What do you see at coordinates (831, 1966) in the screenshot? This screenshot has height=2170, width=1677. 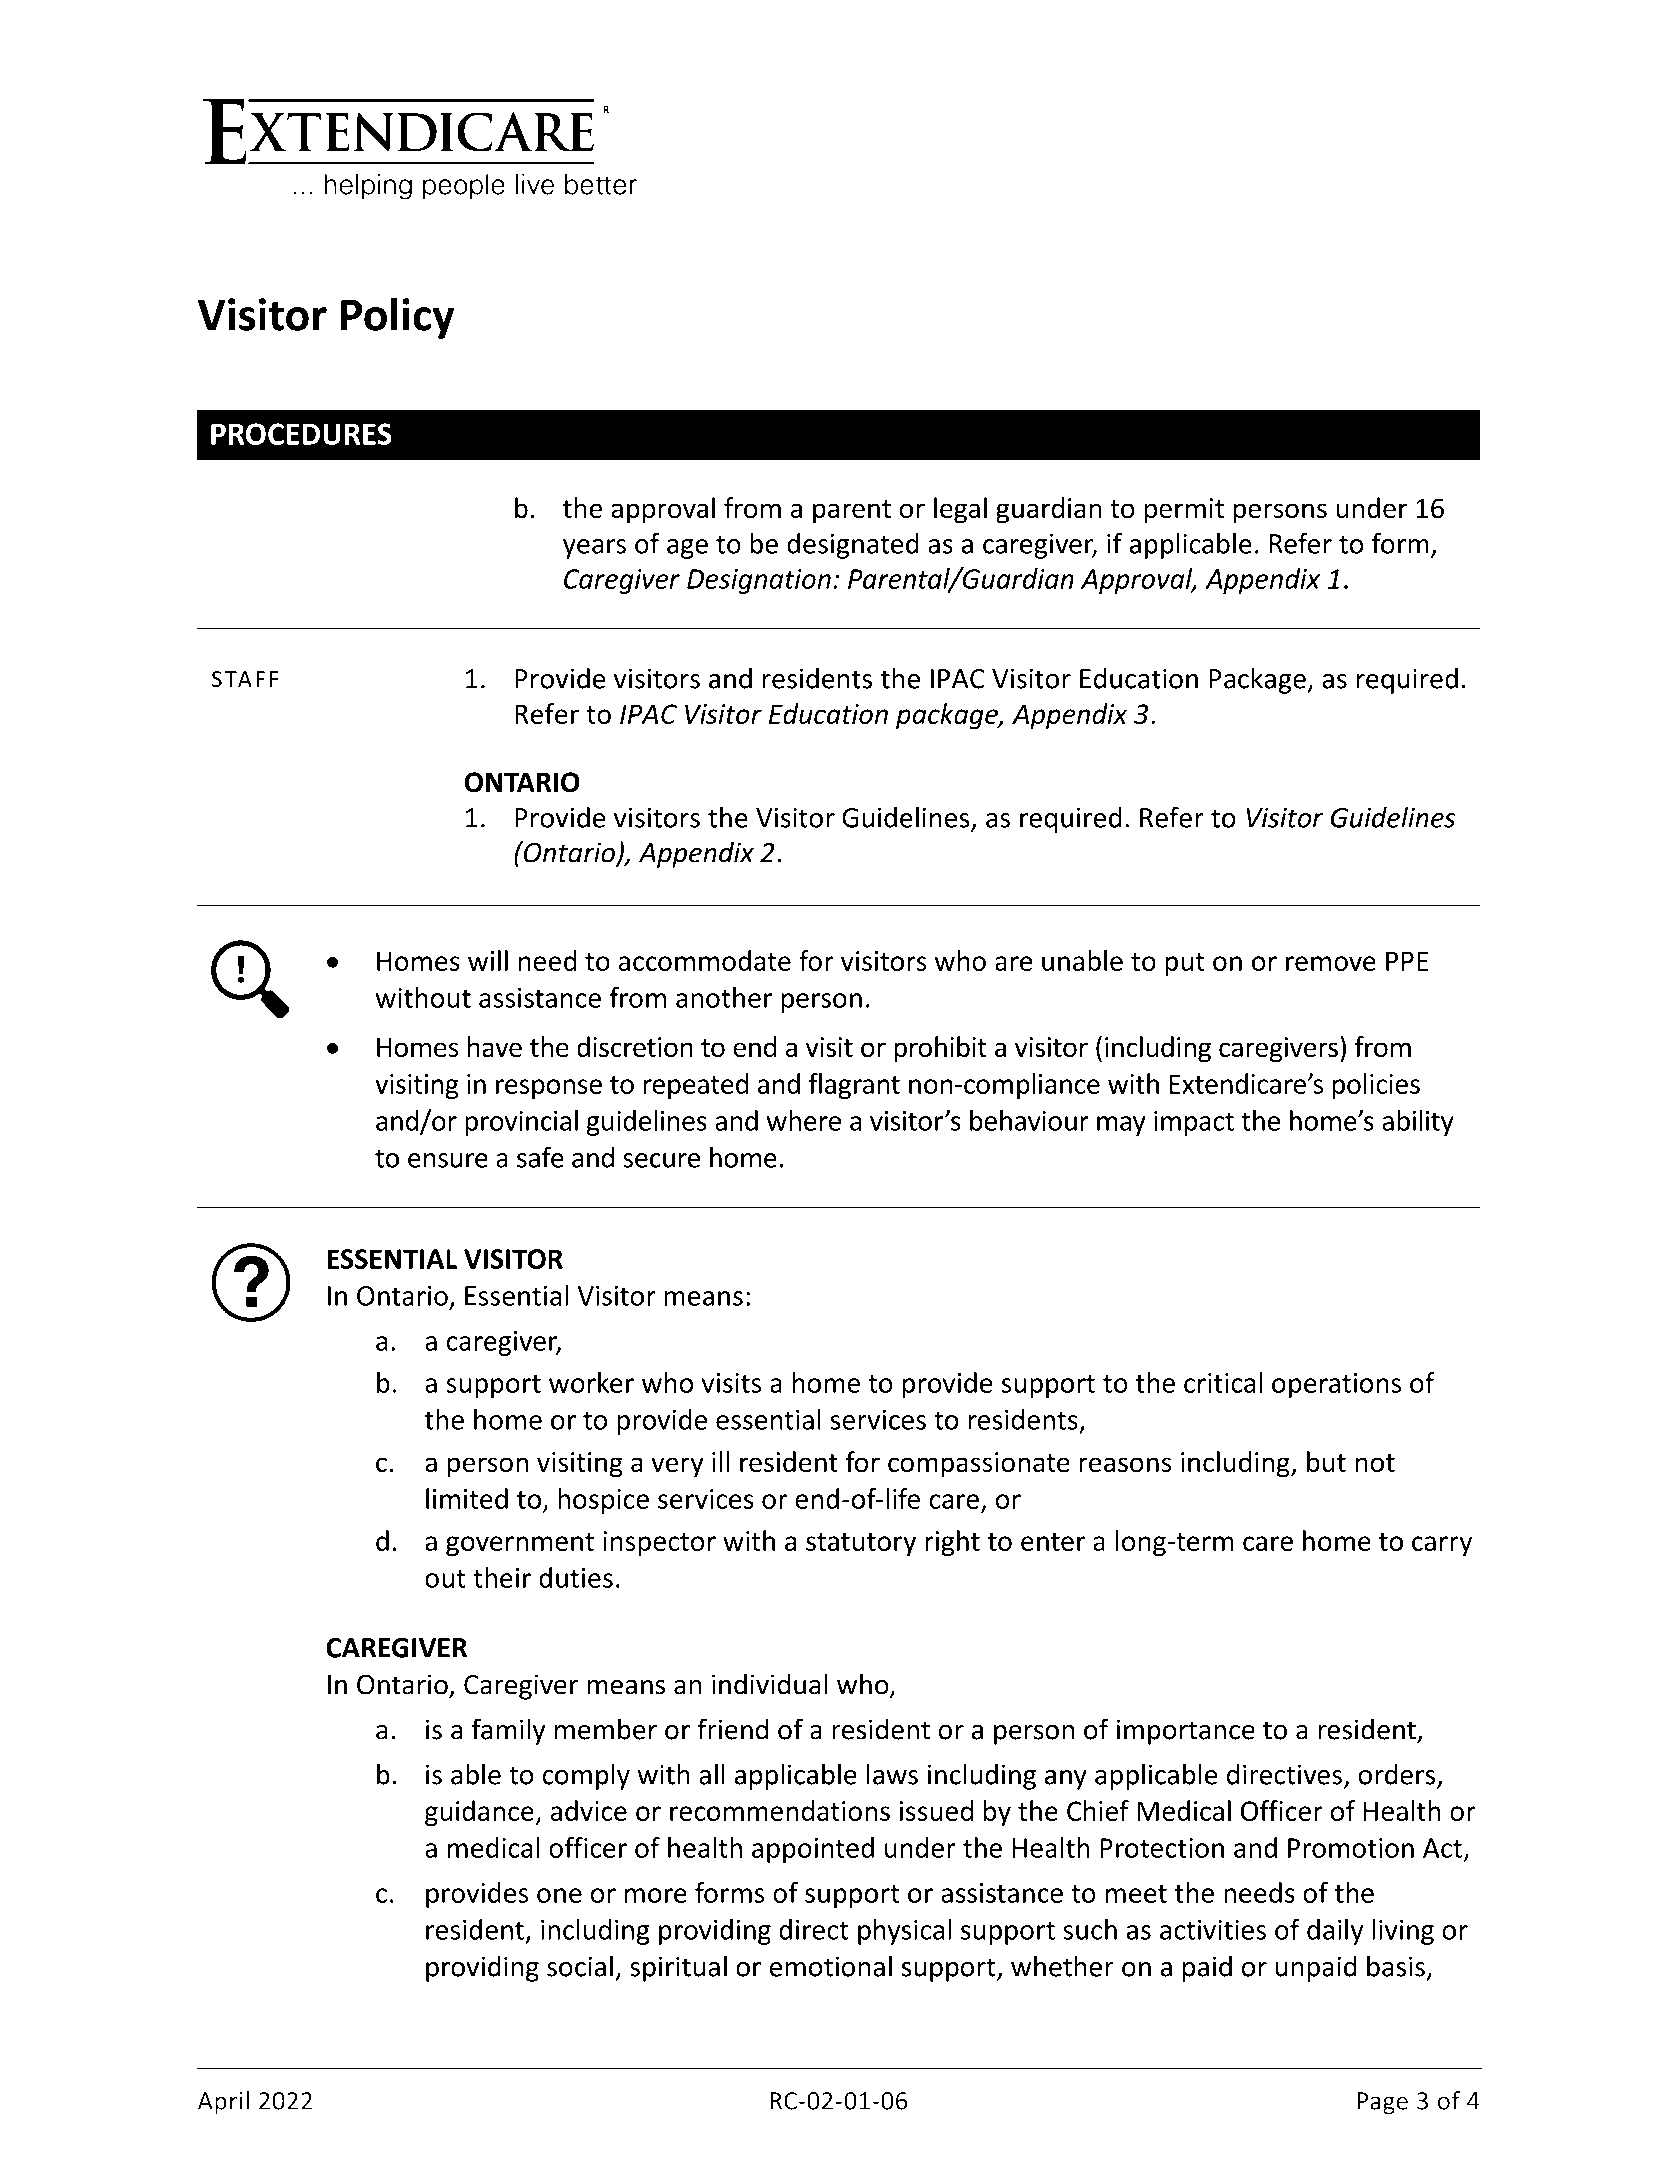 I see `emotional` at bounding box center [831, 1966].
